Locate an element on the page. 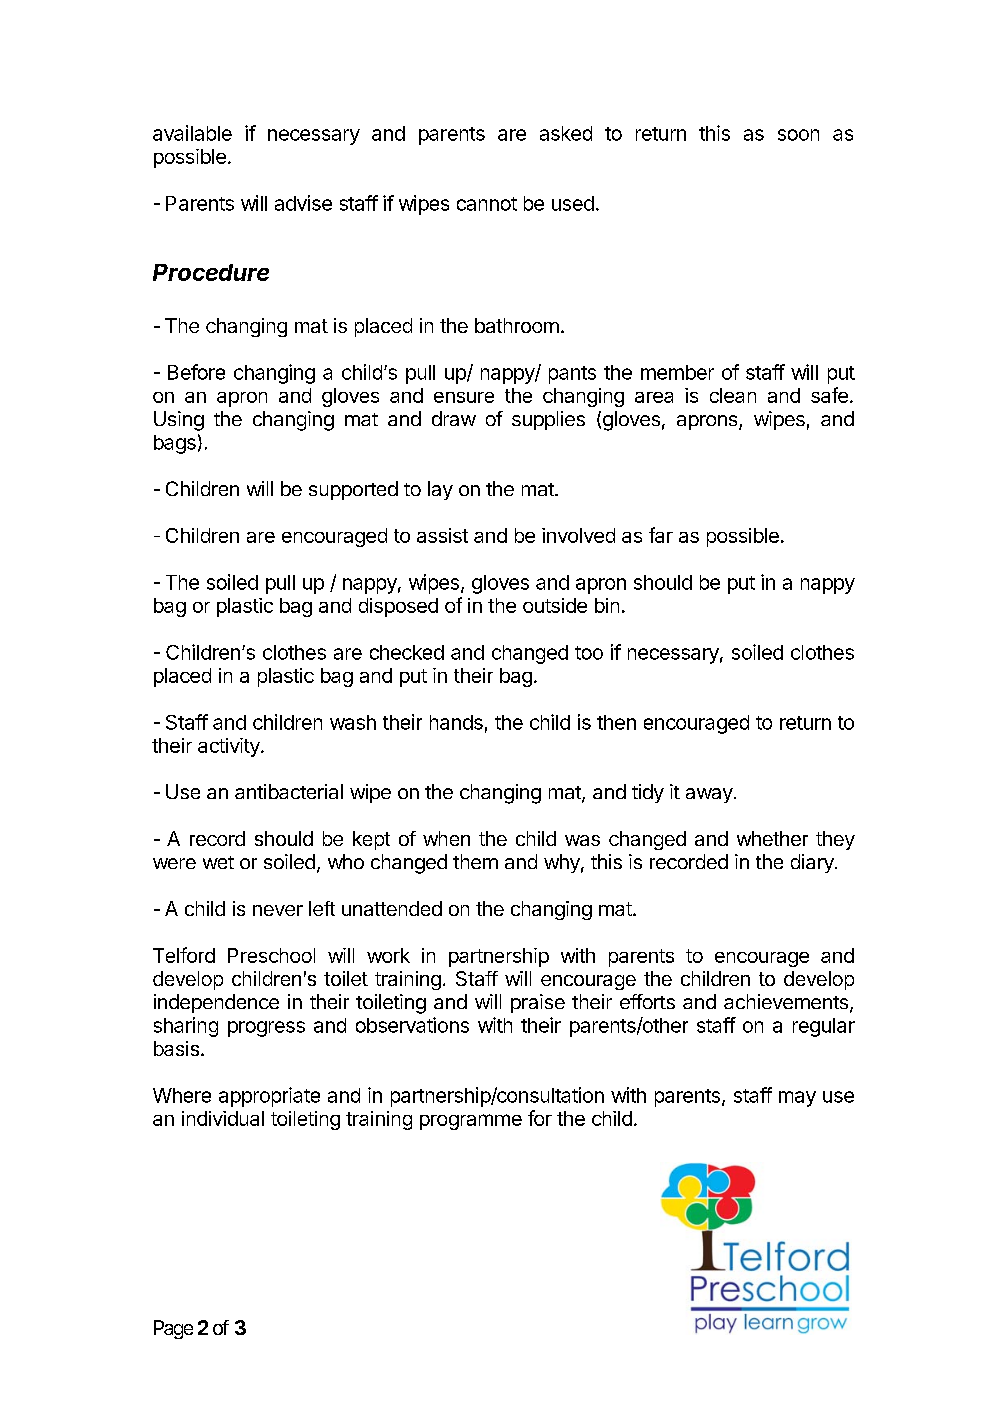 The height and width of the document is (1423, 1006). may is located at coordinates (797, 1099).
